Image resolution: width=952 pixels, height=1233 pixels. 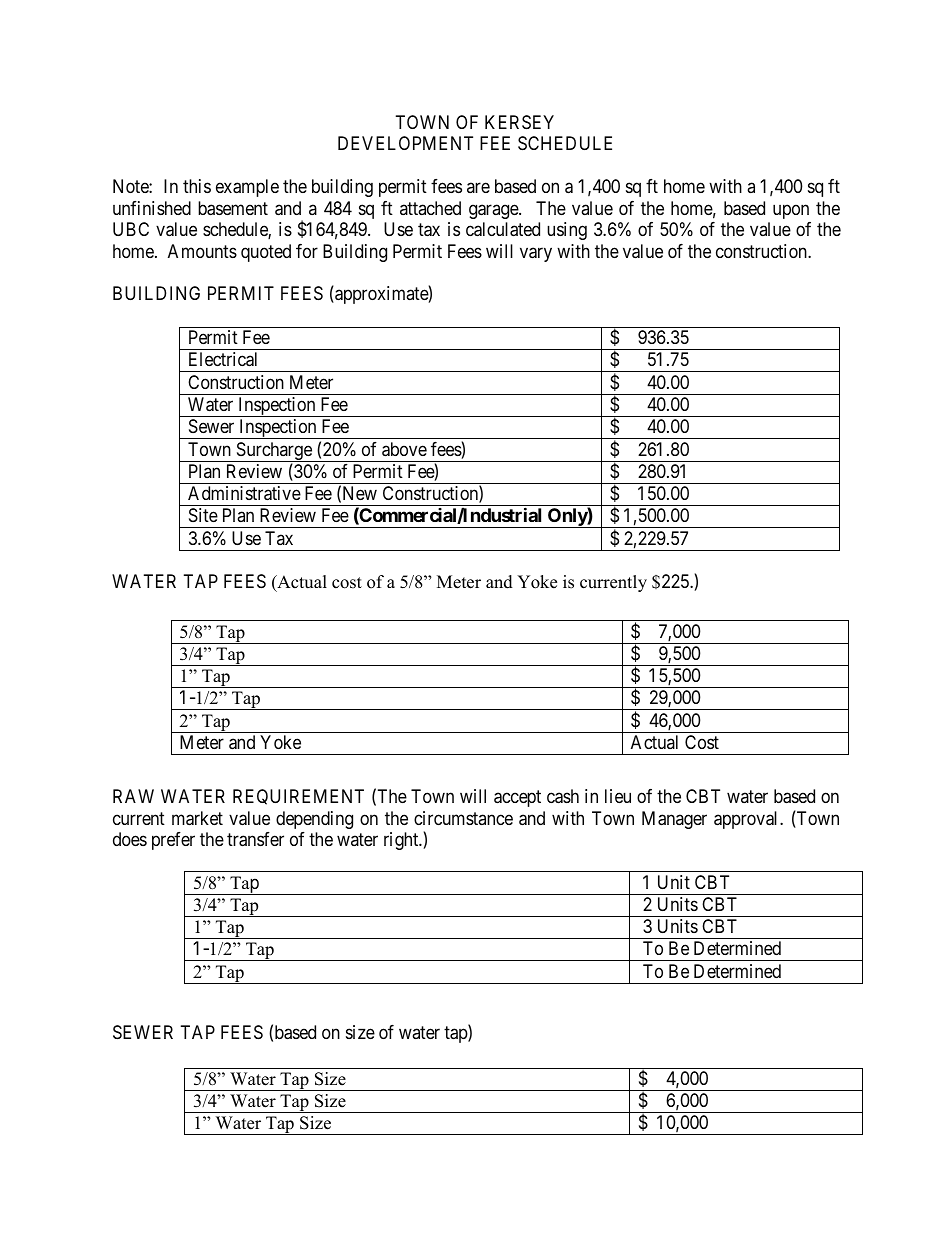 What do you see at coordinates (791, 211) in the page?
I see `upon` at bounding box center [791, 211].
